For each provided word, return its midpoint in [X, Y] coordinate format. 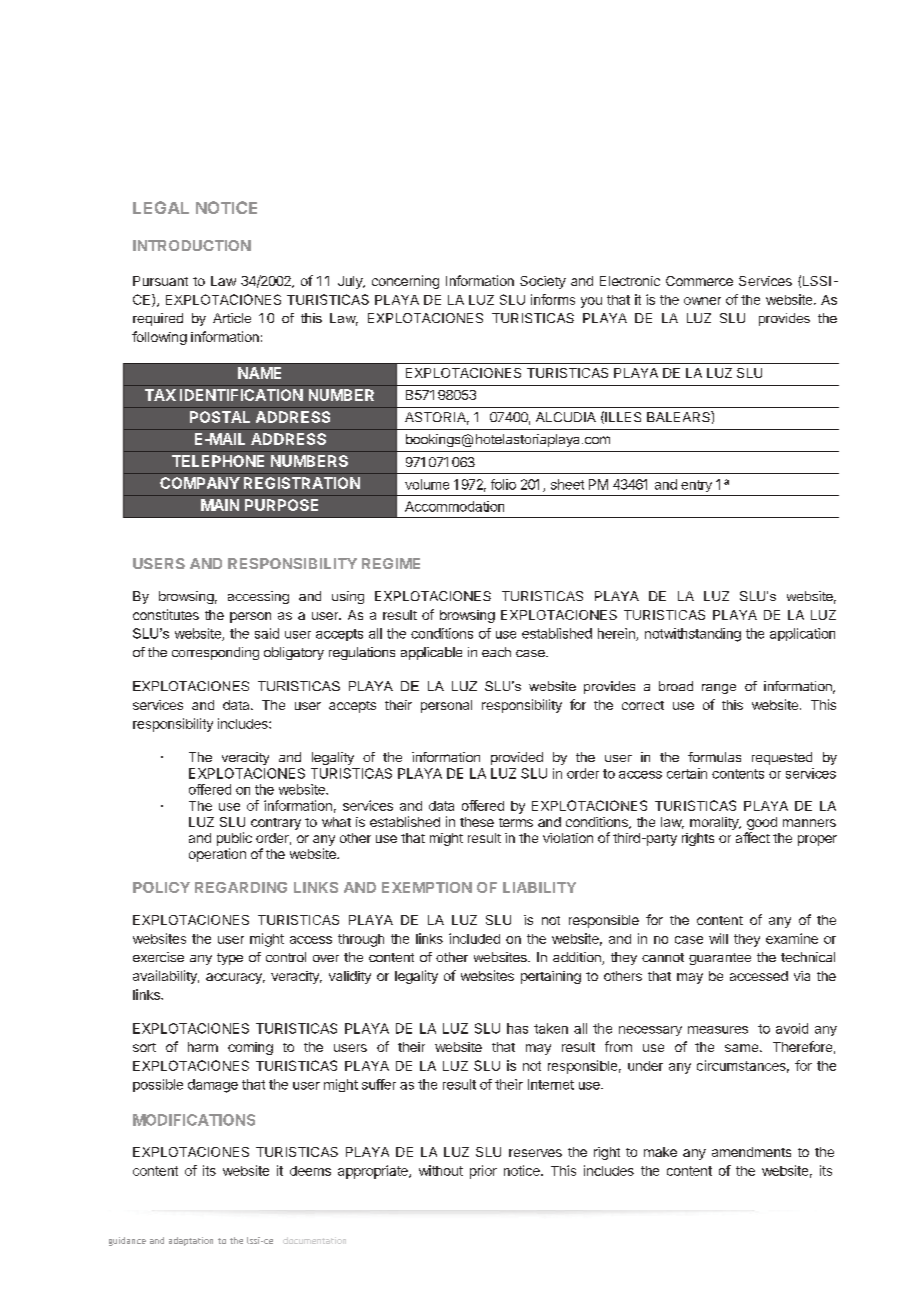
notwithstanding [693, 635]
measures [718, 1030]
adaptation [191, 1241]
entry [696, 486]
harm [203, 1047]
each [496, 652]
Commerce [699, 281]
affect [753, 837]
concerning [405, 282]
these [477, 822]
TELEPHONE [218, 461]
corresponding [215, 653]
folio [503, 484]
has [517, 1028]
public [234, 839]
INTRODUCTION [192, 245]
